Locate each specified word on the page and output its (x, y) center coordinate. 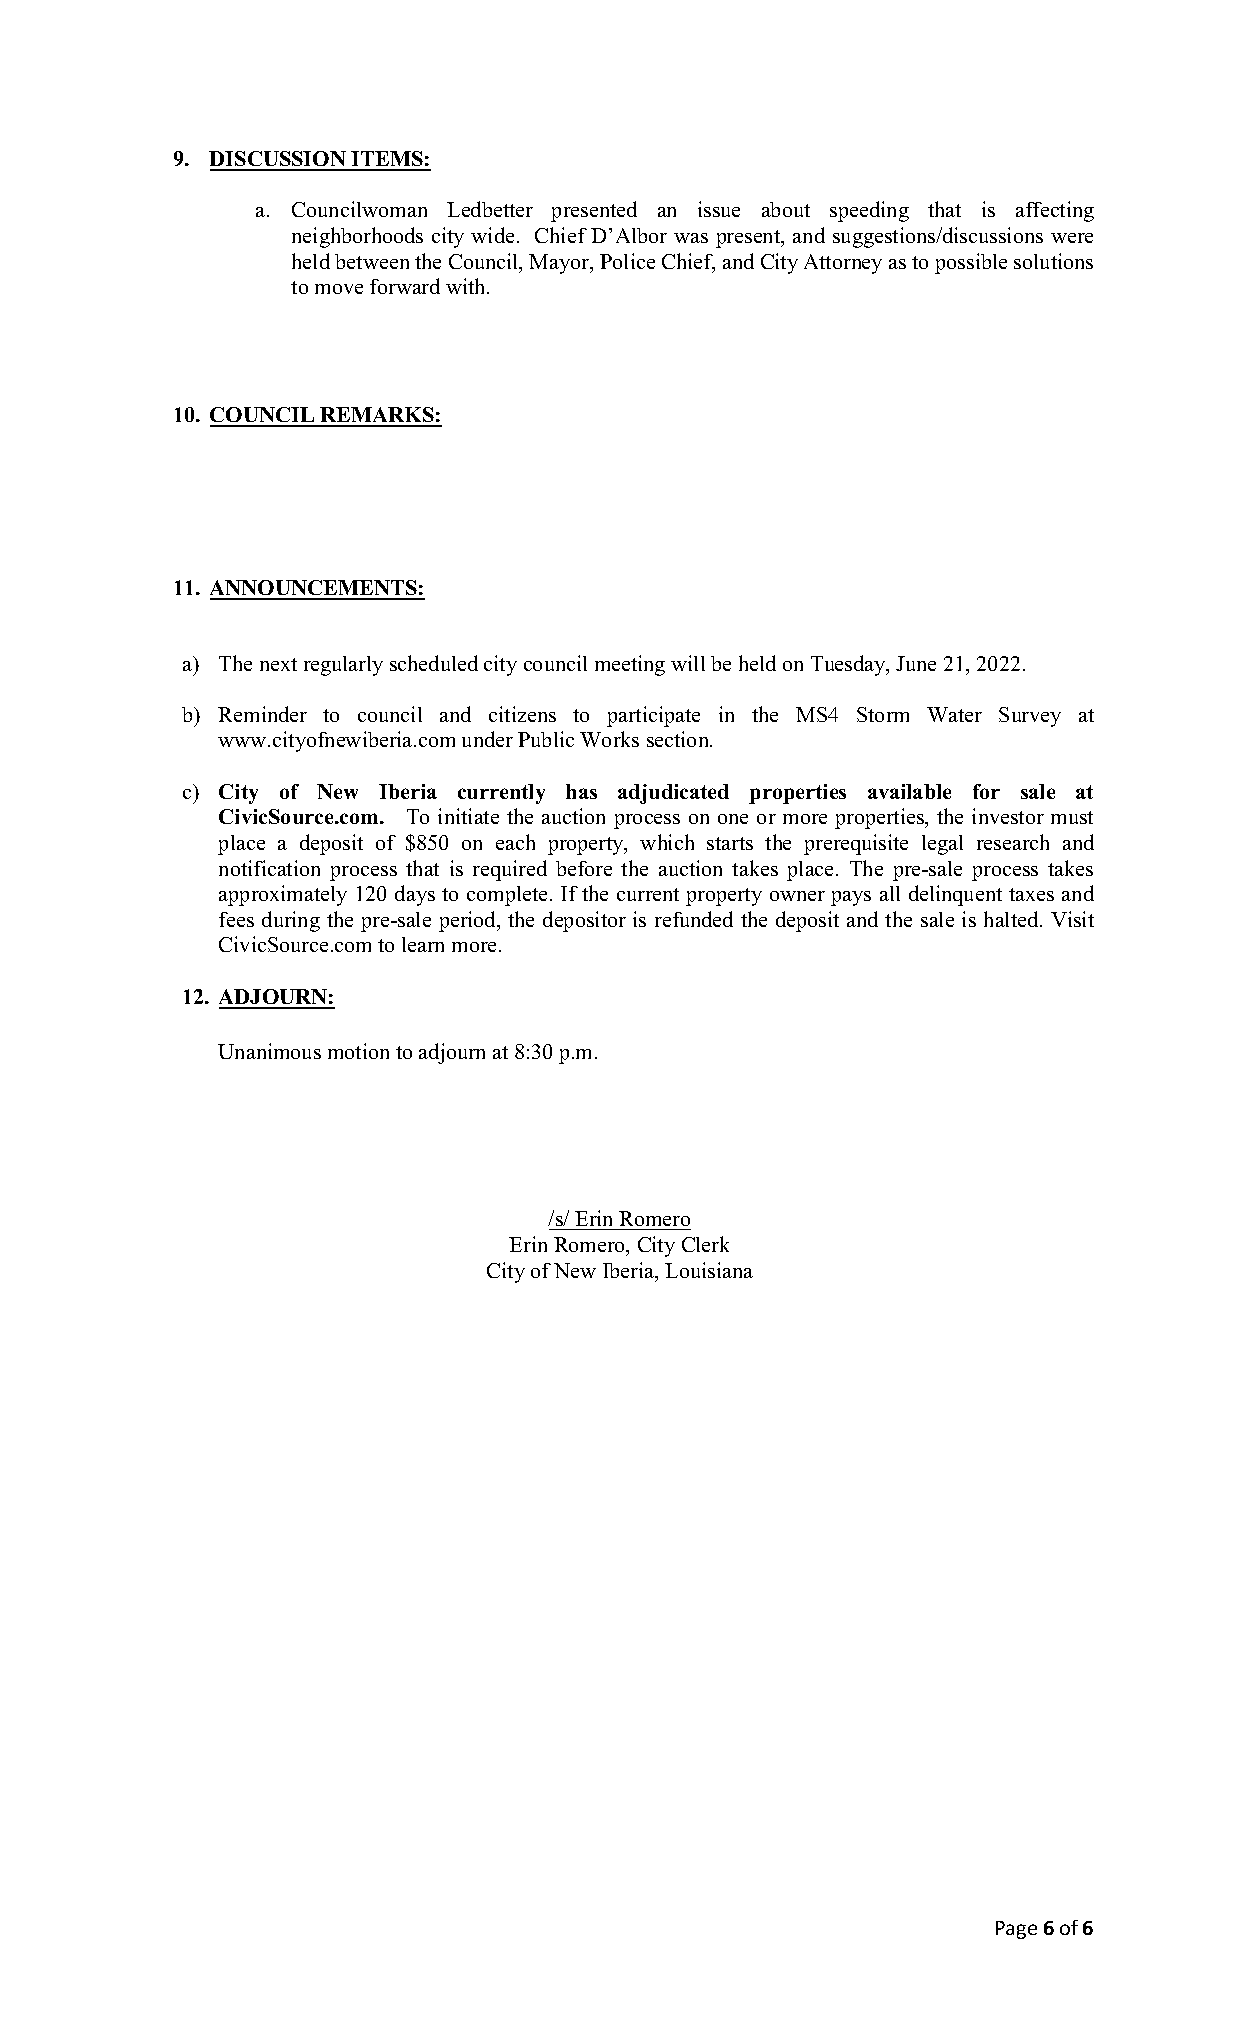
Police (627, 261)
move (339, 289)
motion (358, 1051)
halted (1012, 919)
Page (1016, 1930)
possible (971, 263)
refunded (694, 919)
